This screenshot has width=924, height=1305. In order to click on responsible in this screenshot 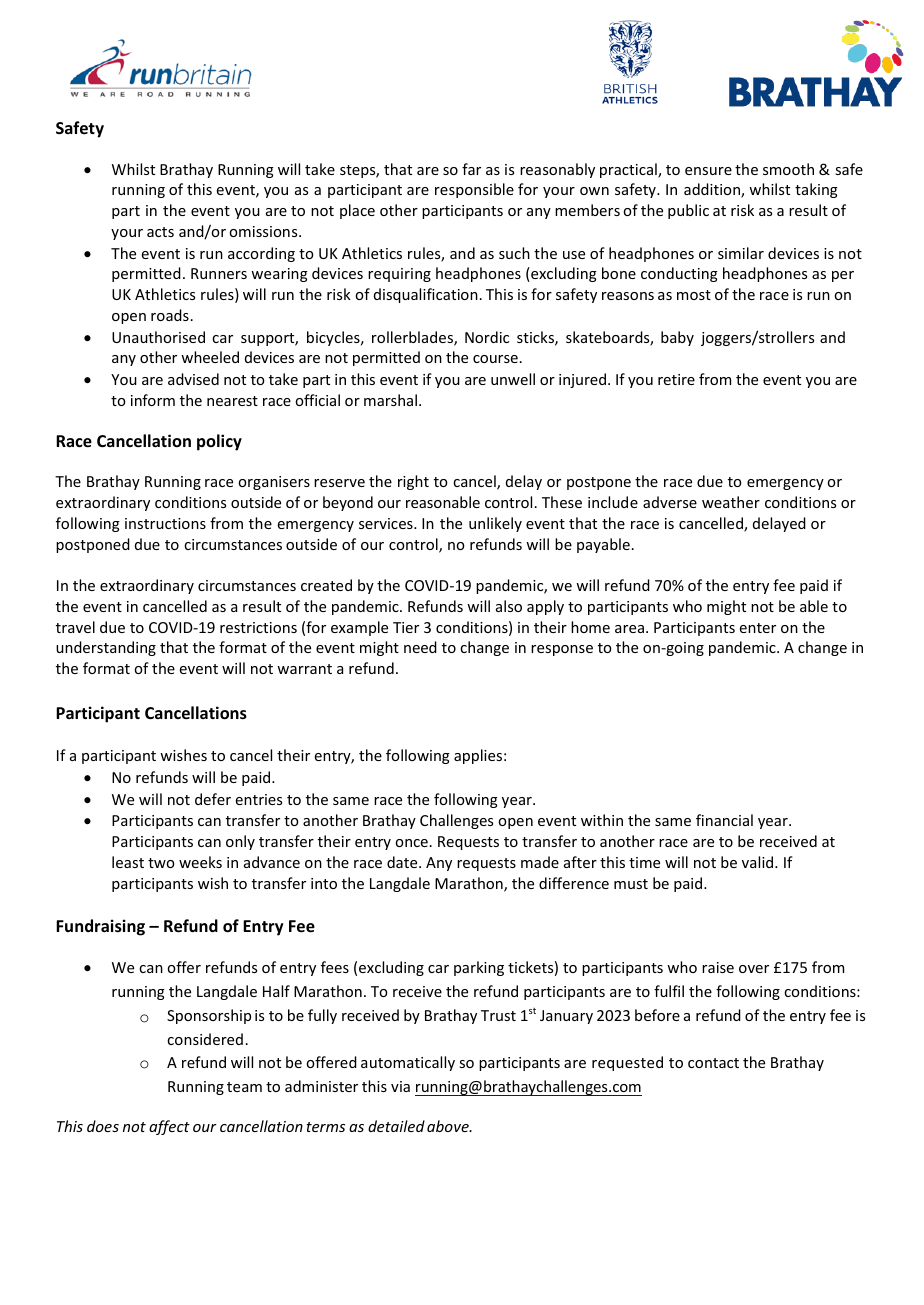, I will do `click(474, 190)`.
